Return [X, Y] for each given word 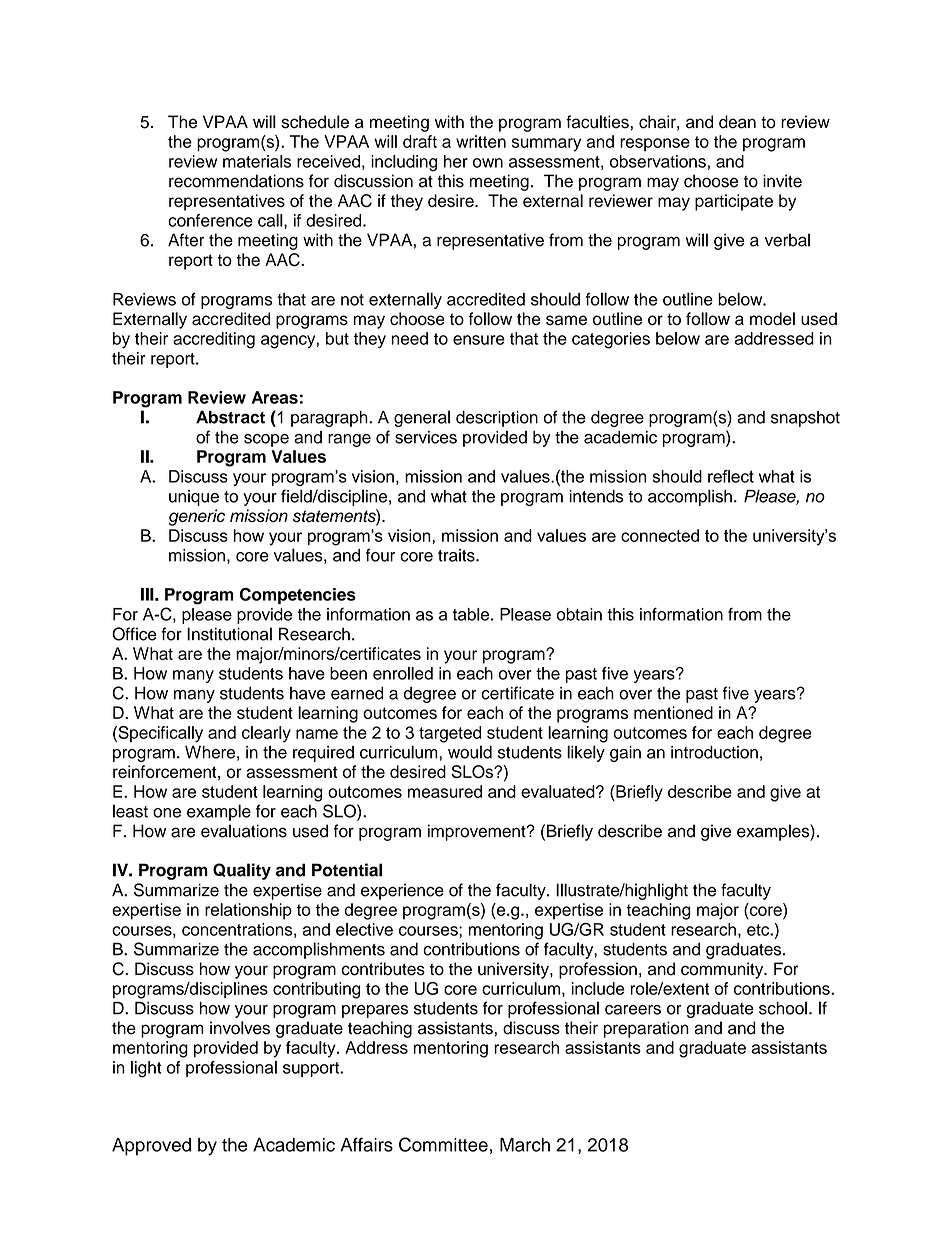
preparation [646, 1029]
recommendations [236, 181]
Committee [443, 1144]
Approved [151, 1147]
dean [737, 122]
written [481, 141]
